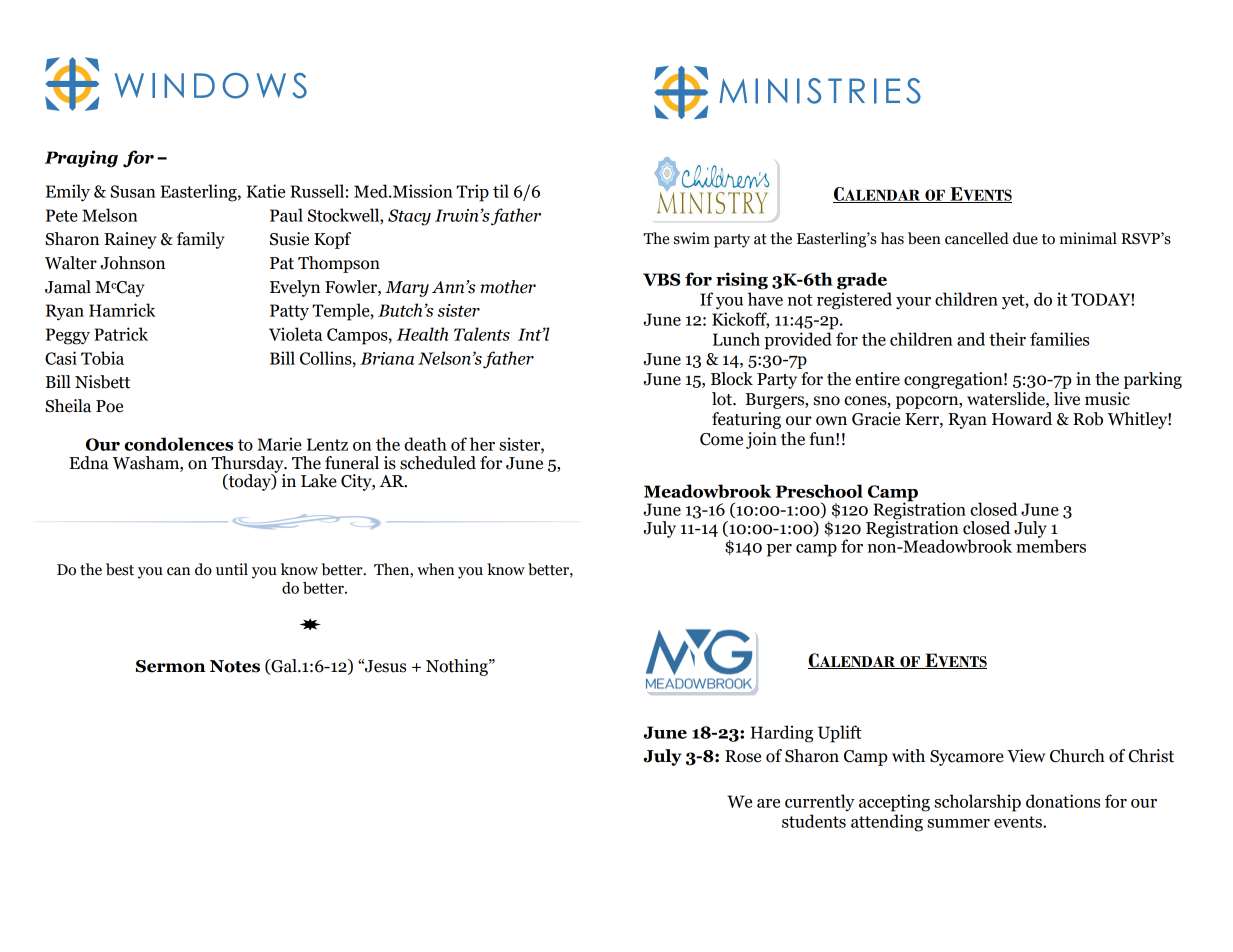  Describe the element at coordinates (170, 666) in the page. I see `Sermon` at that location.
